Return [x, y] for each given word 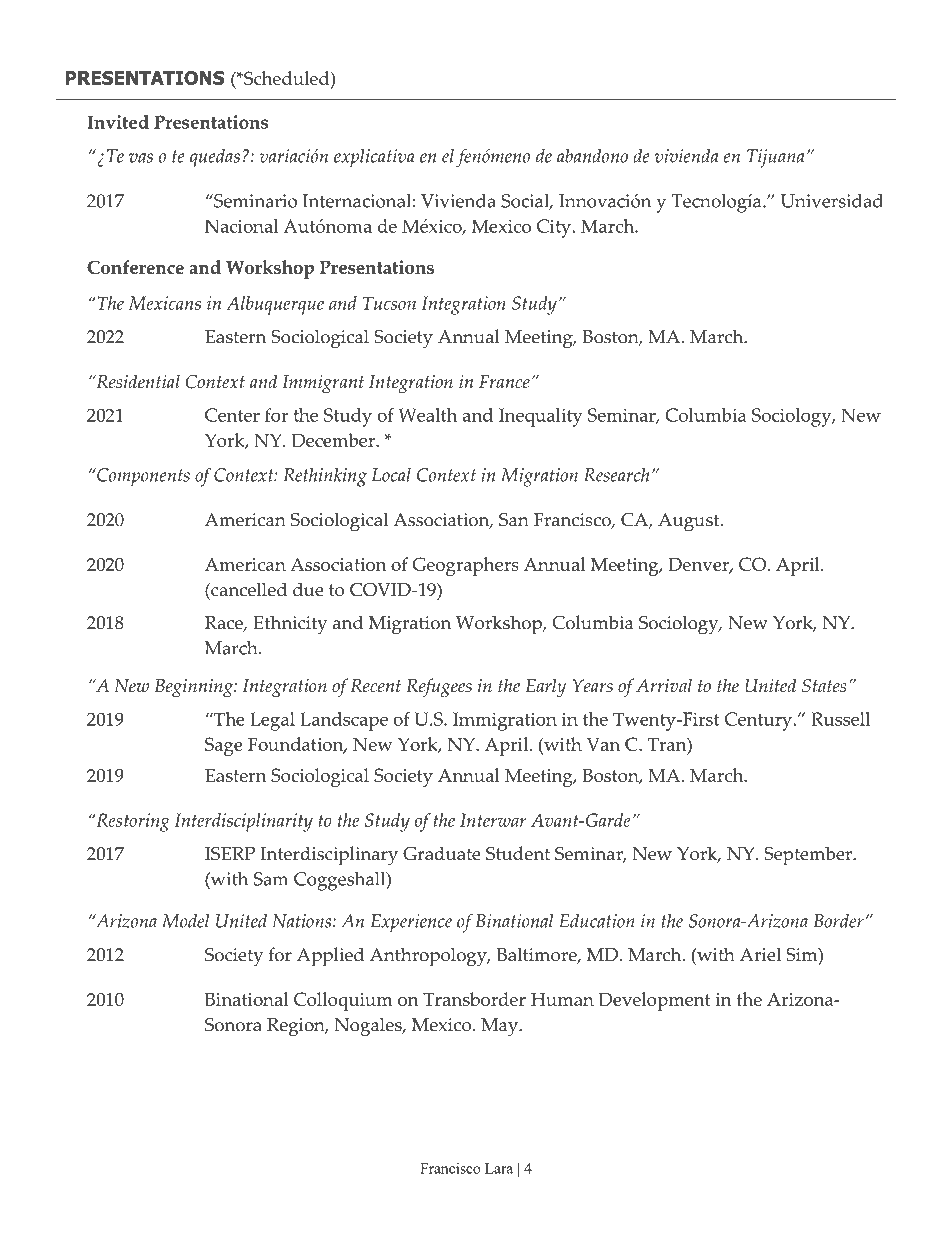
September [809, 856]
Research [617, 475]
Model [185, 921]
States [824, 686]
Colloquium [343, 1001]
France [504, 382]
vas [141, 158]
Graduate [442, 853]
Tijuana [775, 158]
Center [232, 415]
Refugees [439, 687]
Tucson [389, 303]
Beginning [195, 688]
